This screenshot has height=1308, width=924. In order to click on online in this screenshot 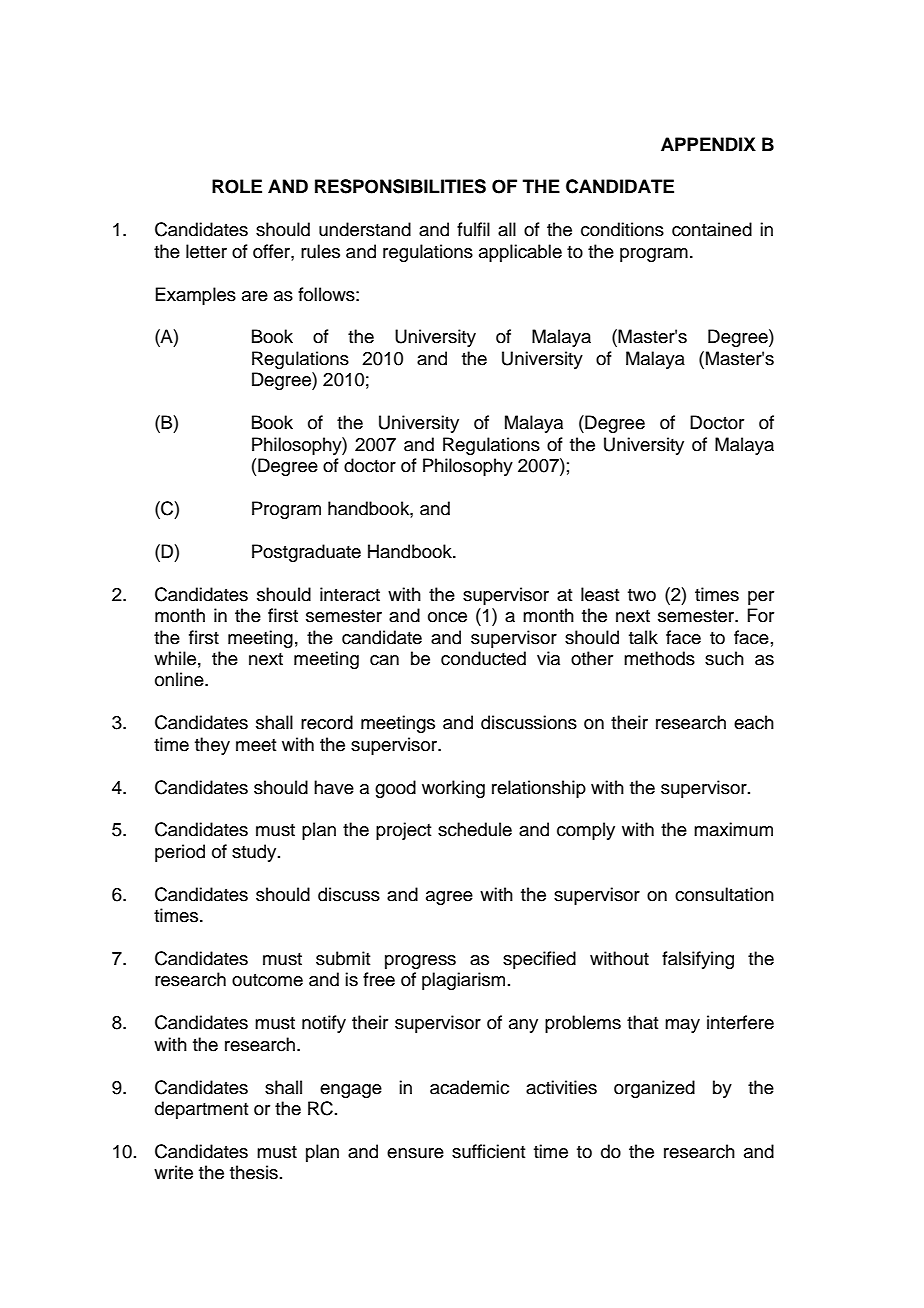, I will do `click(180, 679)`.
